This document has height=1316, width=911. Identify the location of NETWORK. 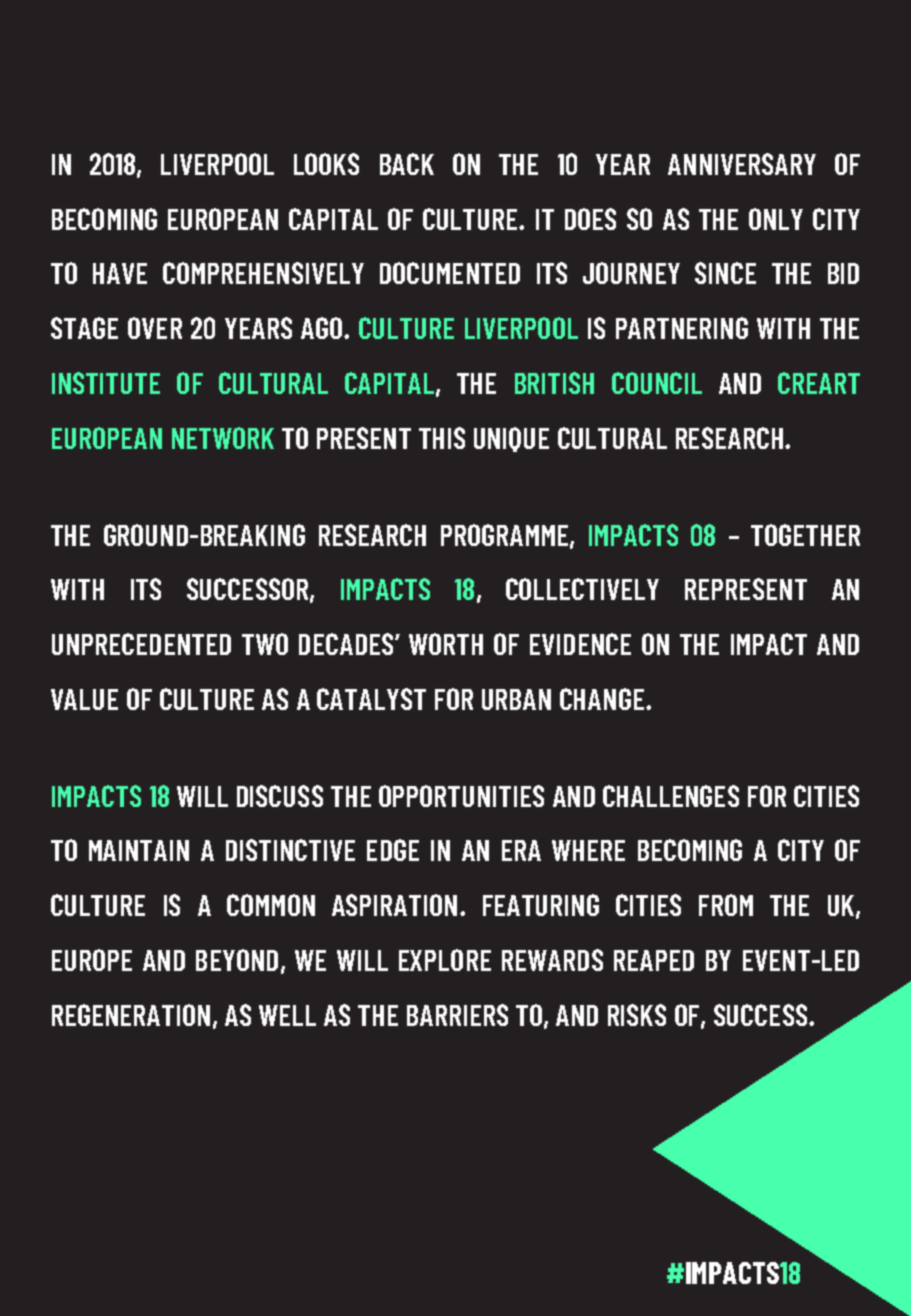
(223, 438).
